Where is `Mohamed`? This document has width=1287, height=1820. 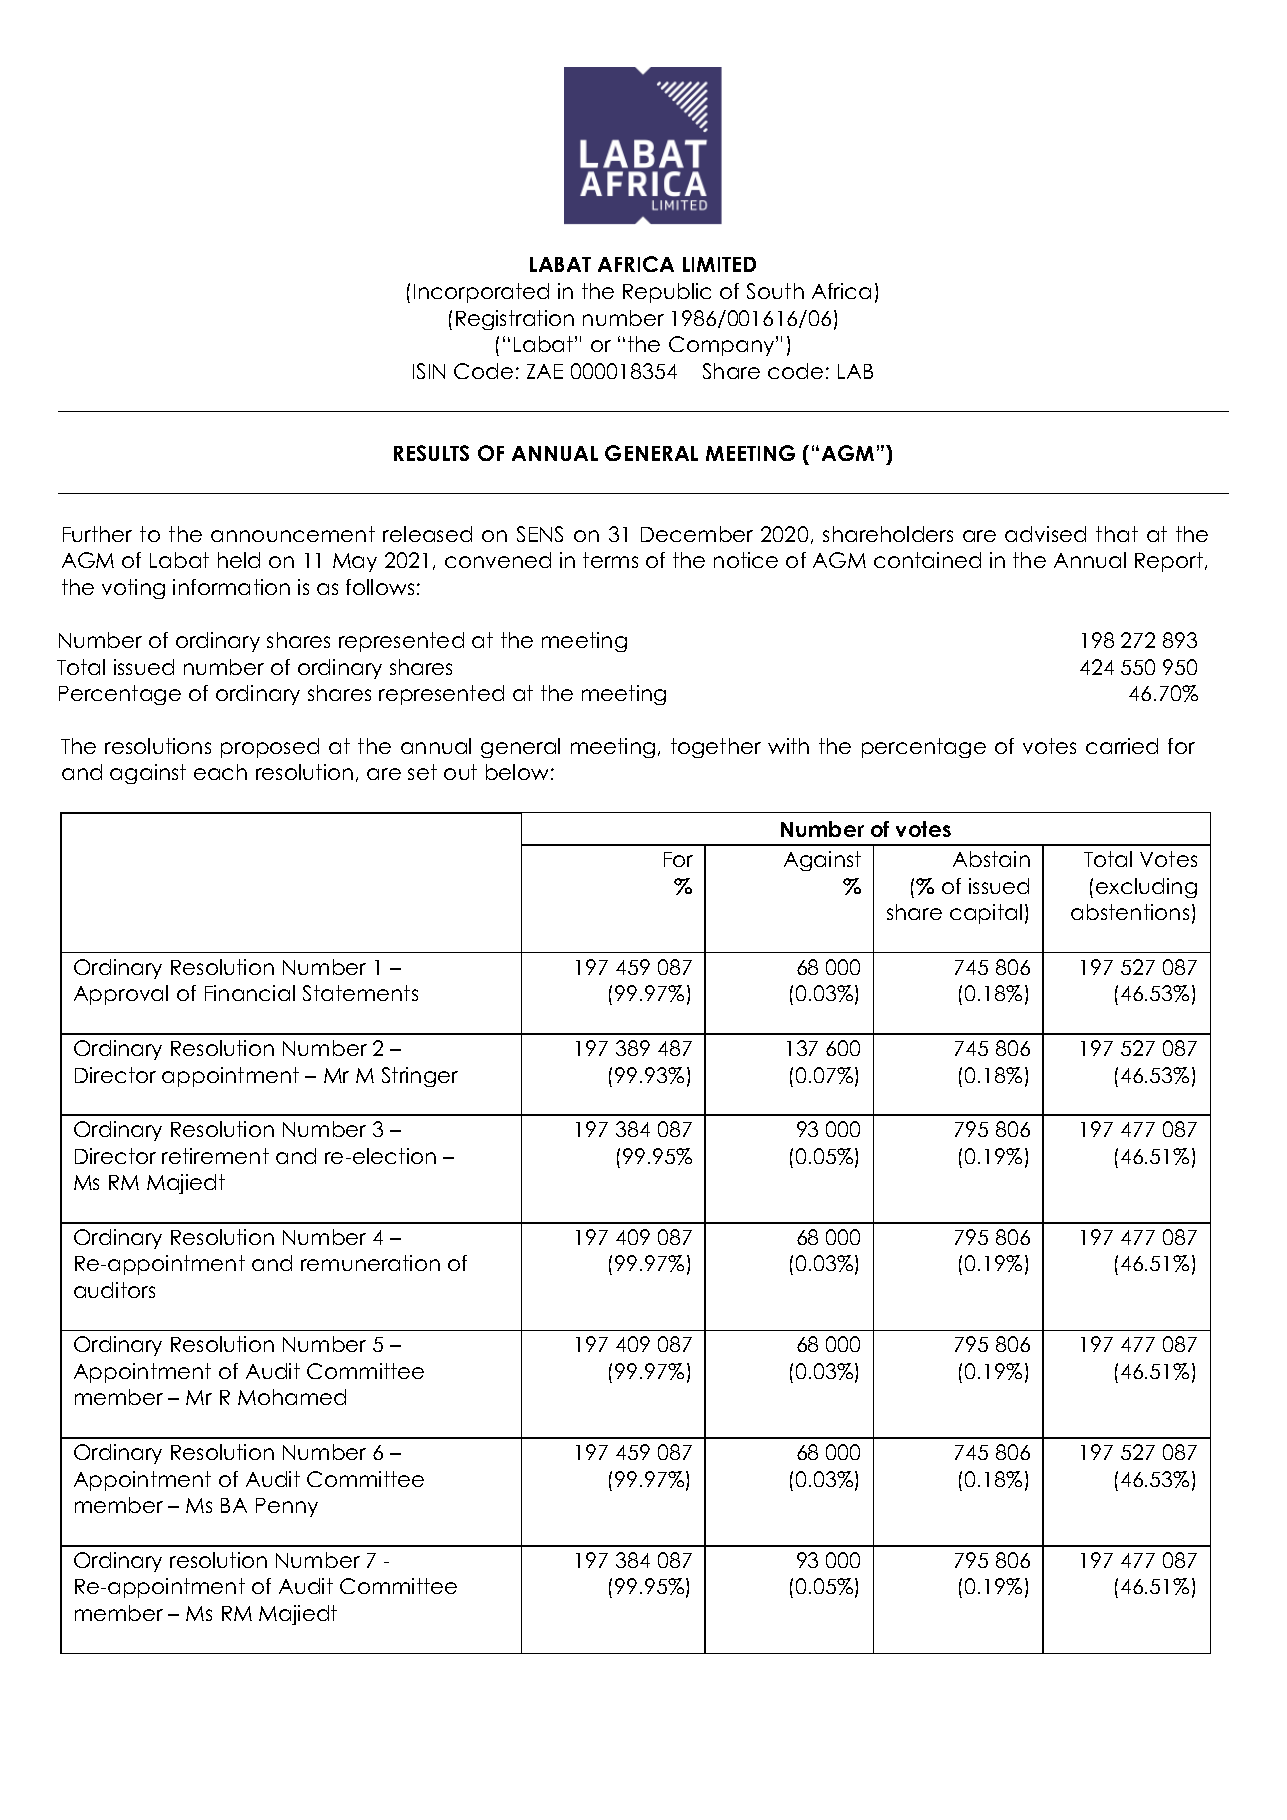
Mohamed is located at coordinates (292, 1397).
